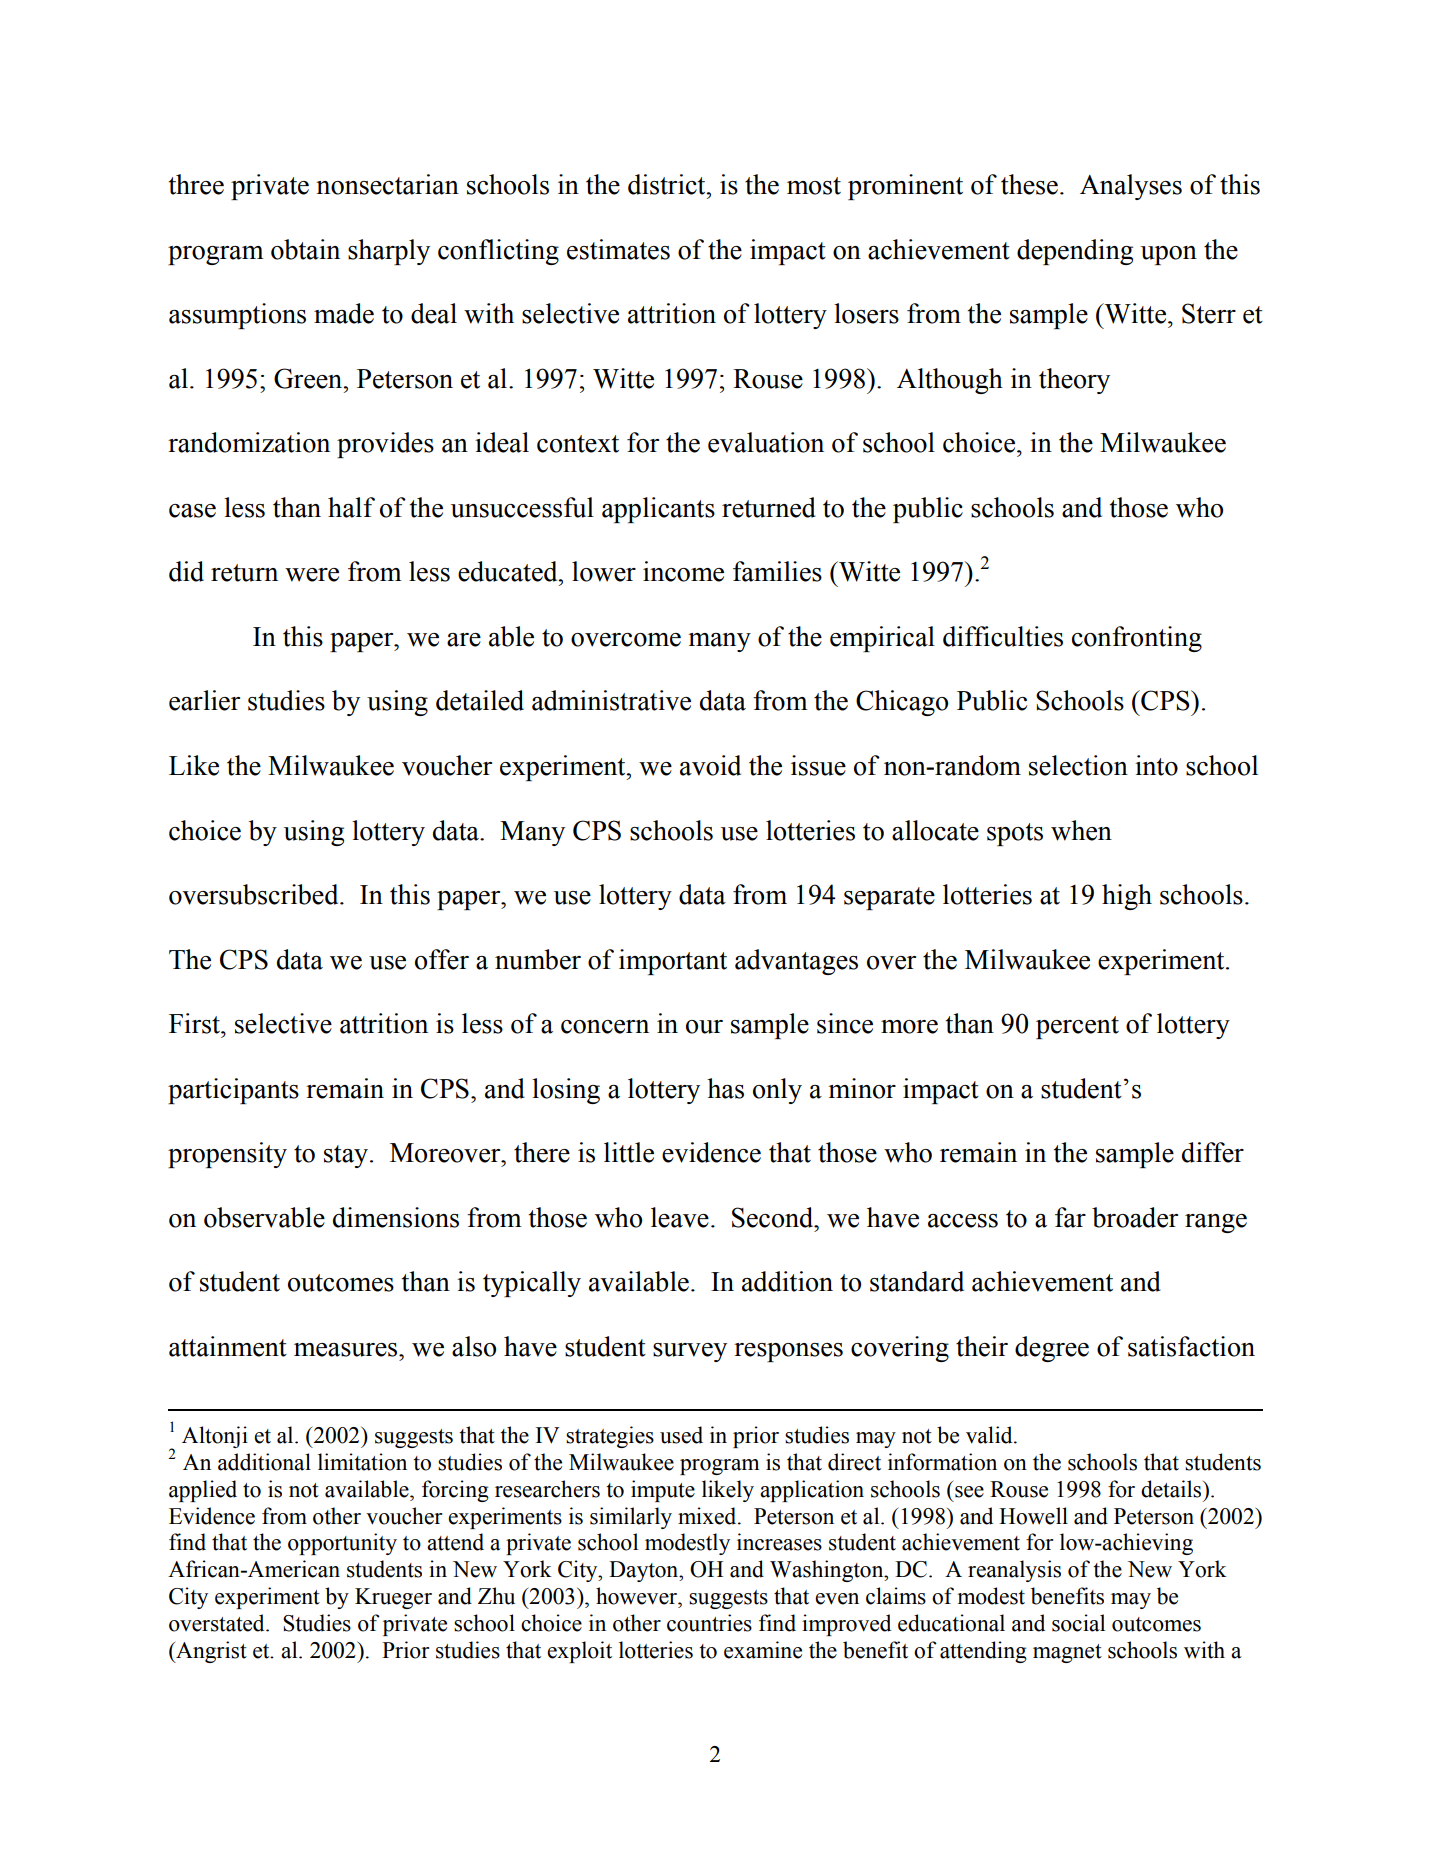 This screenshot has height=1852, width=1431. Describe the element at coordinates (709, 1623) in the screenshot. I see `countries` at that location.
